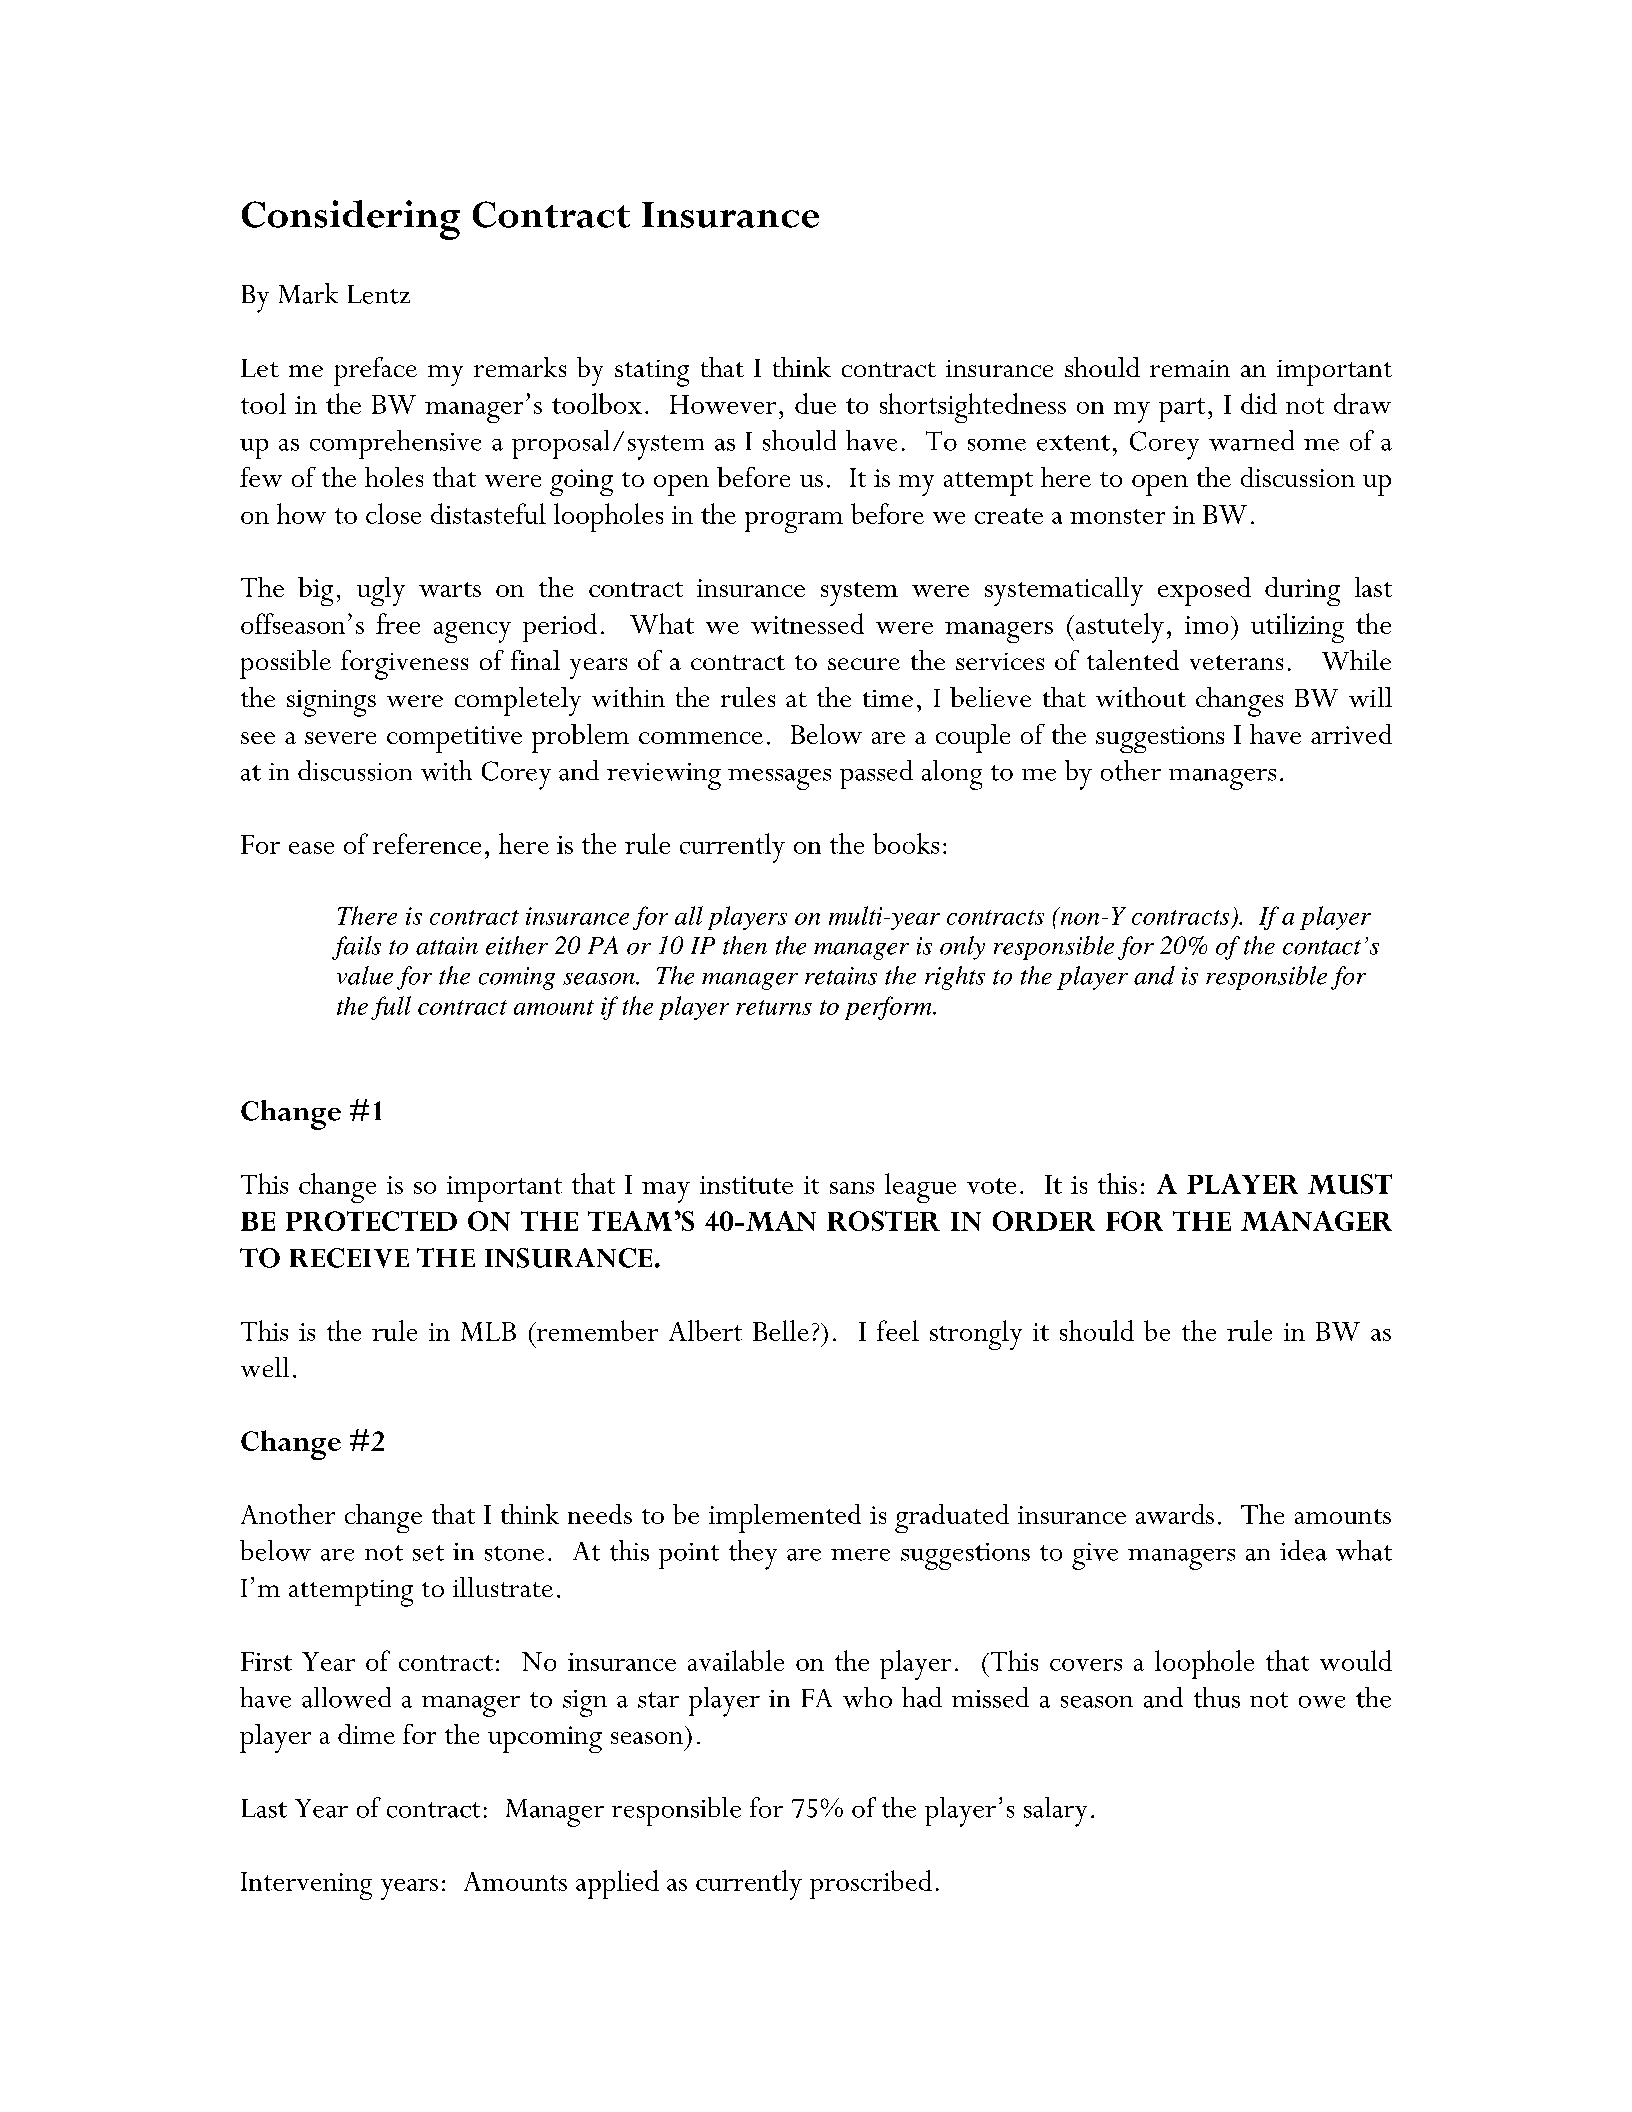 The width and height of the screenshot is (1632, 2112). I want to click on full, so click(391, 1008).
